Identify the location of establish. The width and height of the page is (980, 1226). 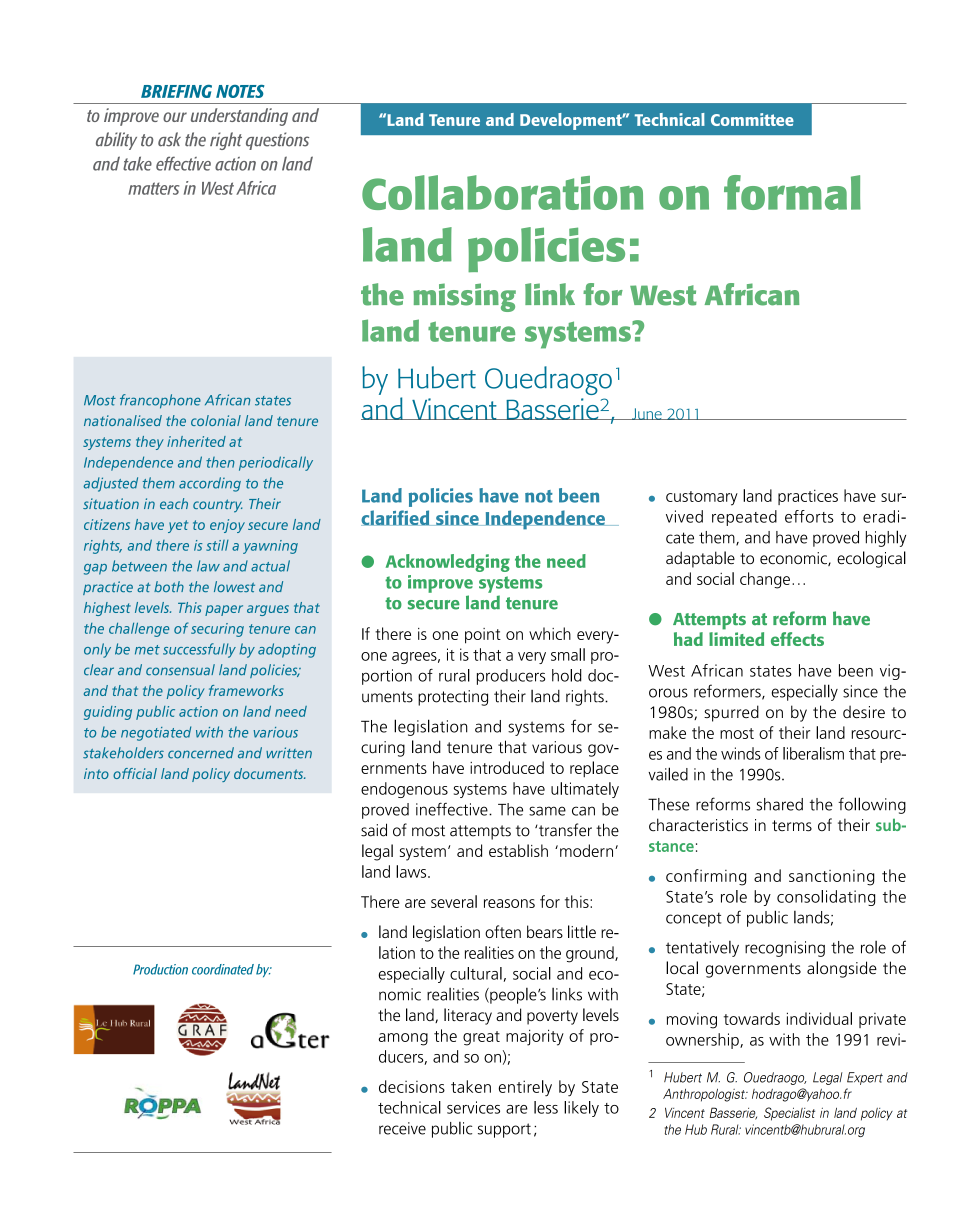
(518, 850).
